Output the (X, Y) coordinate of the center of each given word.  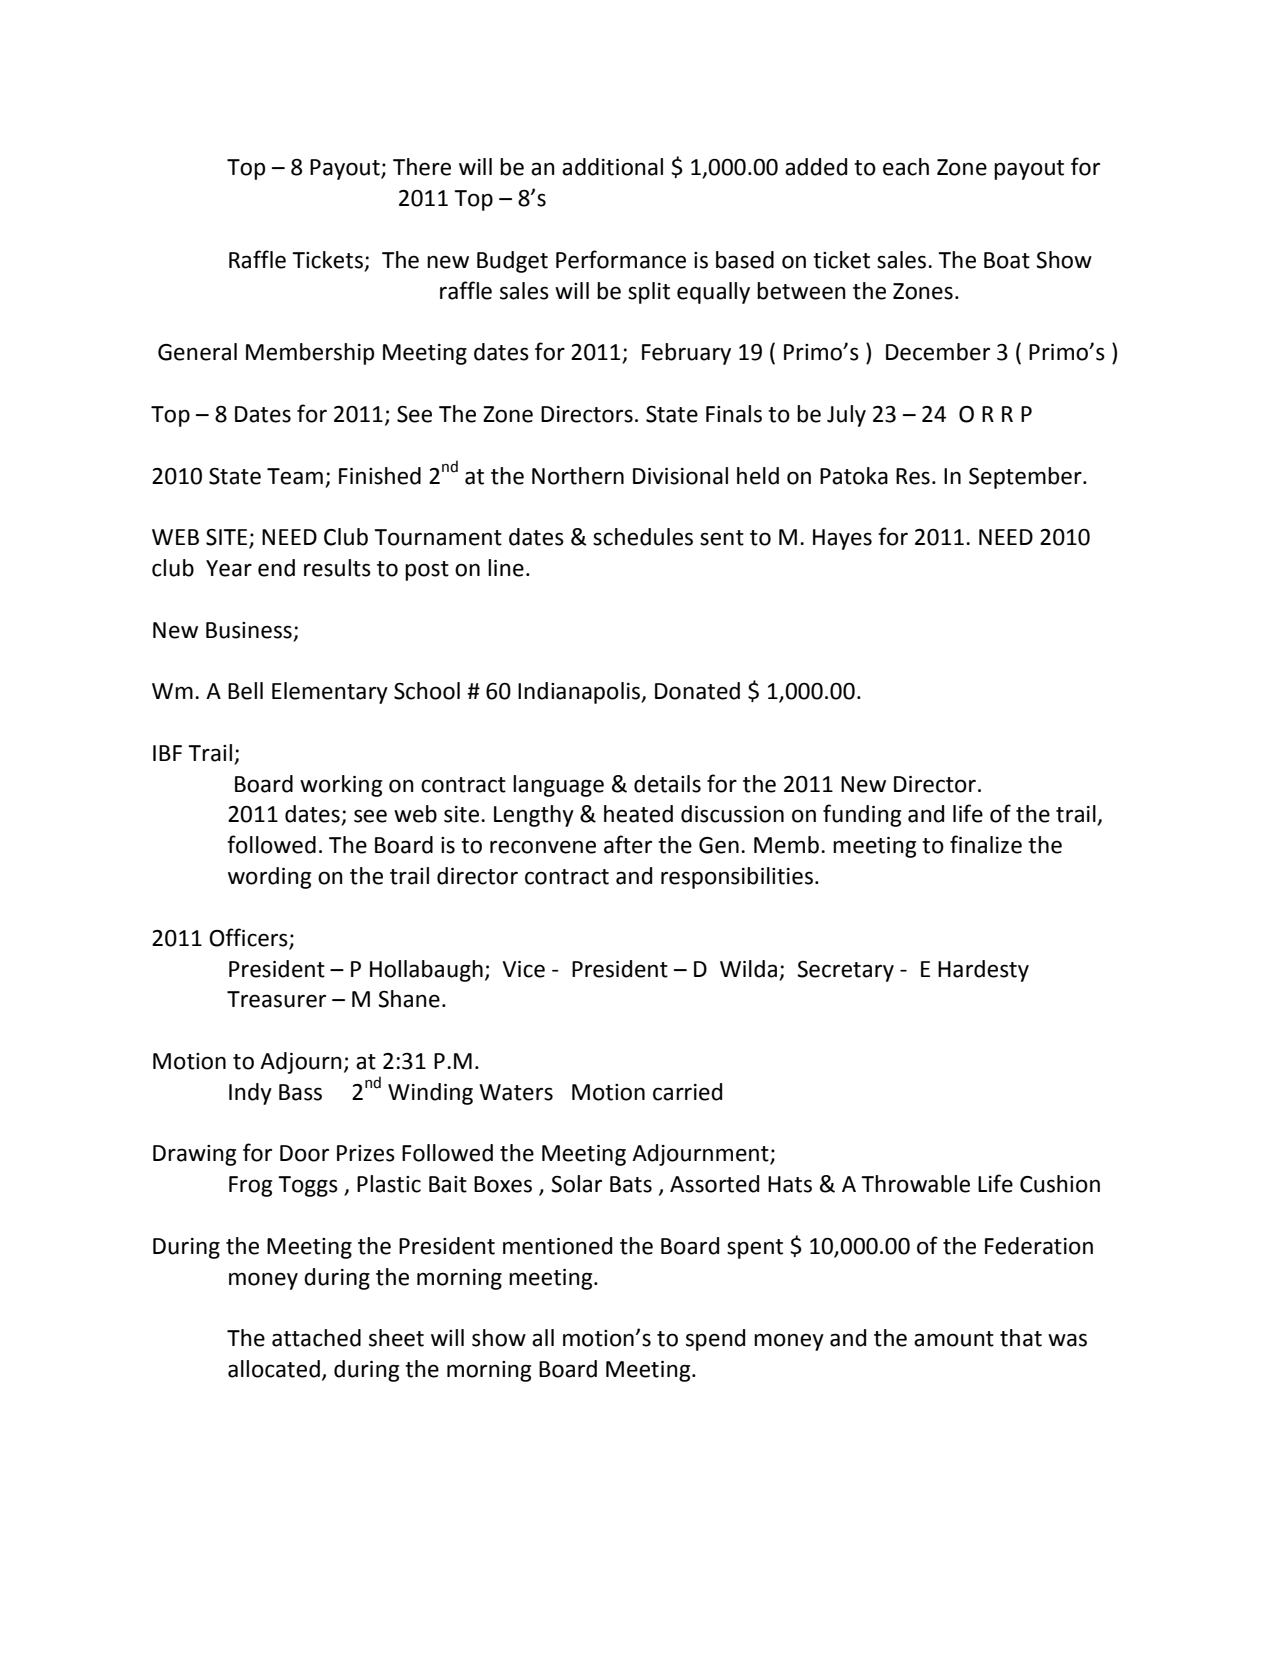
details (667, 784)
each (906, 167)
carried (687, 1092)
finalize (986, 844)
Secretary (845, 971)
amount (954, 1339)
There (422, 167)
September (1026, 478)
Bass (300, 1092)
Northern (578, 476)
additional (612, 167)
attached (316, 1338)
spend (715, 1340)
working (341, 786)
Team (295, 476)
